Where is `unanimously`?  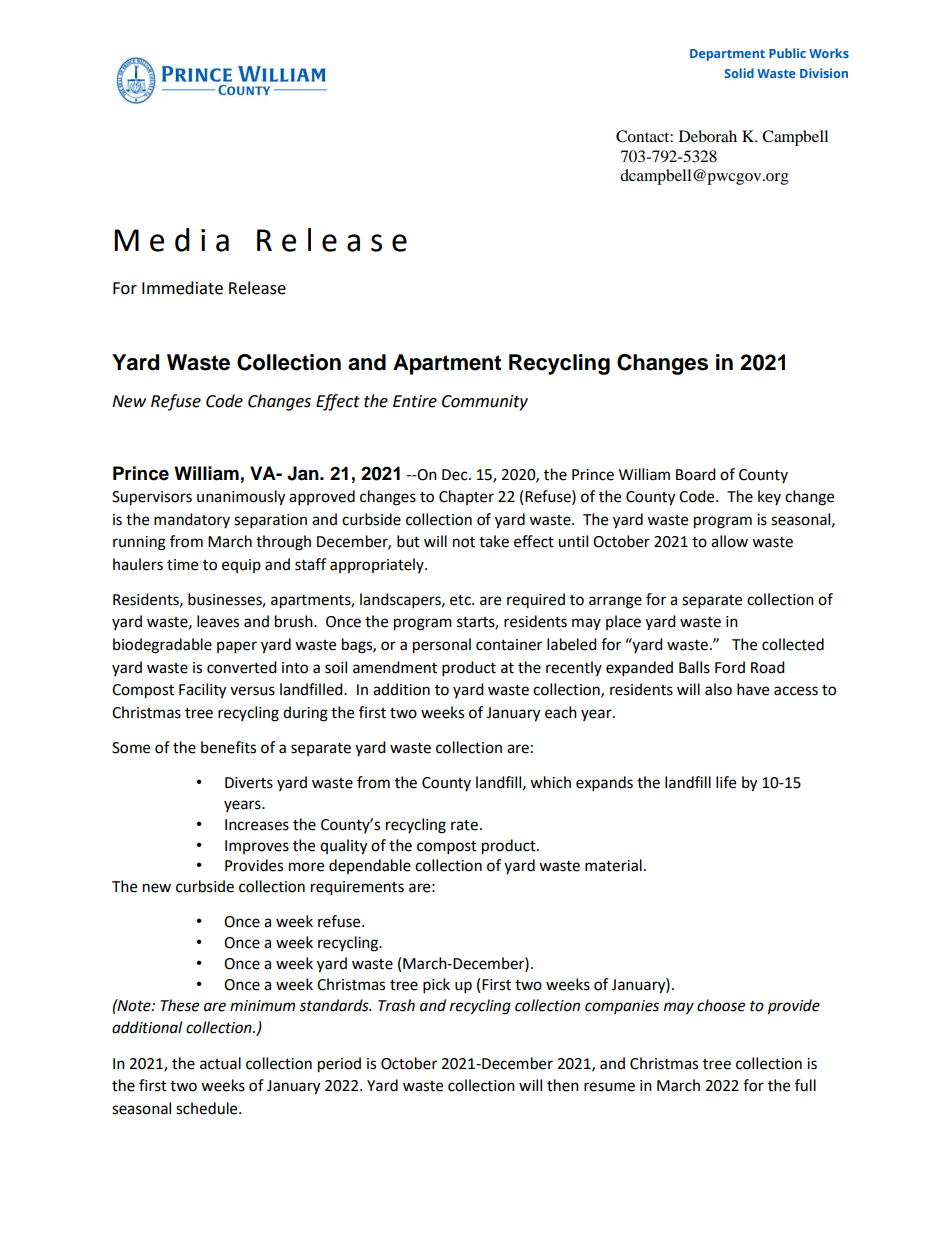 unanimously is located at coordinates (241, 498).
